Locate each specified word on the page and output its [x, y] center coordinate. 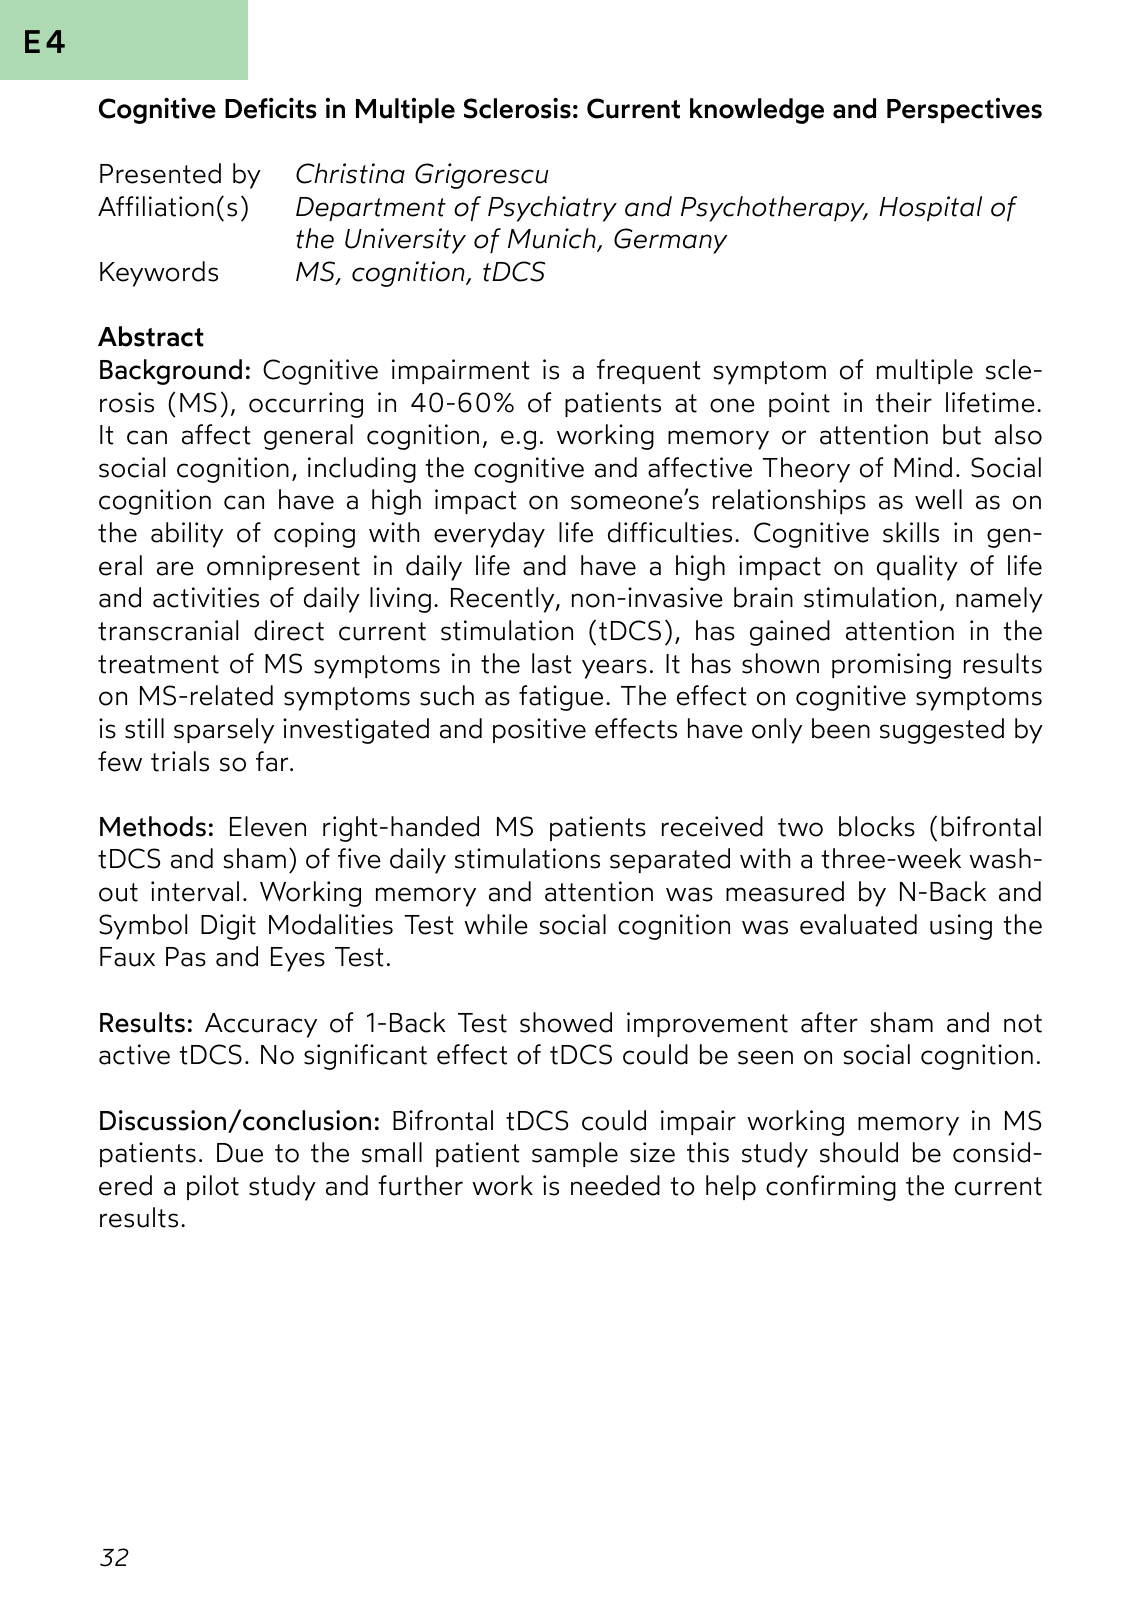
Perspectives [964, 110]
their [904, 402]
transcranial [168, 630]
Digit [228, 927]
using [961, 927]
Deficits [271, 108]
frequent [648, 371]
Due [240, 1153]
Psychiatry [552, 209]
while [496, 924]
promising [891, 666]
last [551, 663]
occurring [306, 405]
